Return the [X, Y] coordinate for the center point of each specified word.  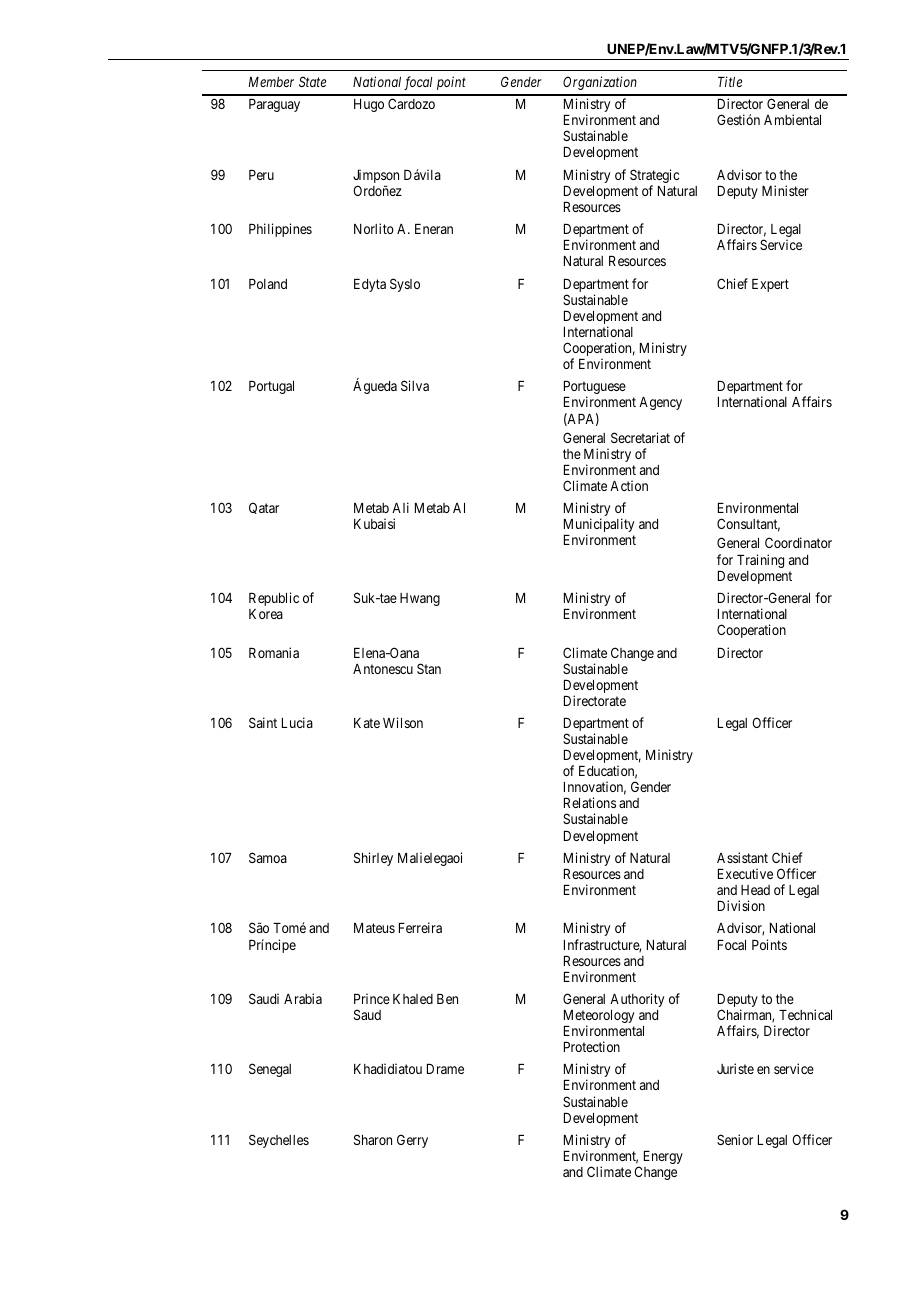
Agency [660, 403]
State [312, 81]
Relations [590, 802]
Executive [745, 873]
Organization [600, 83]
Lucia [297, 722]
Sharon [373, 1139]
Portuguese [595, 389]
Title [730, 81]
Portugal [271, 387]
